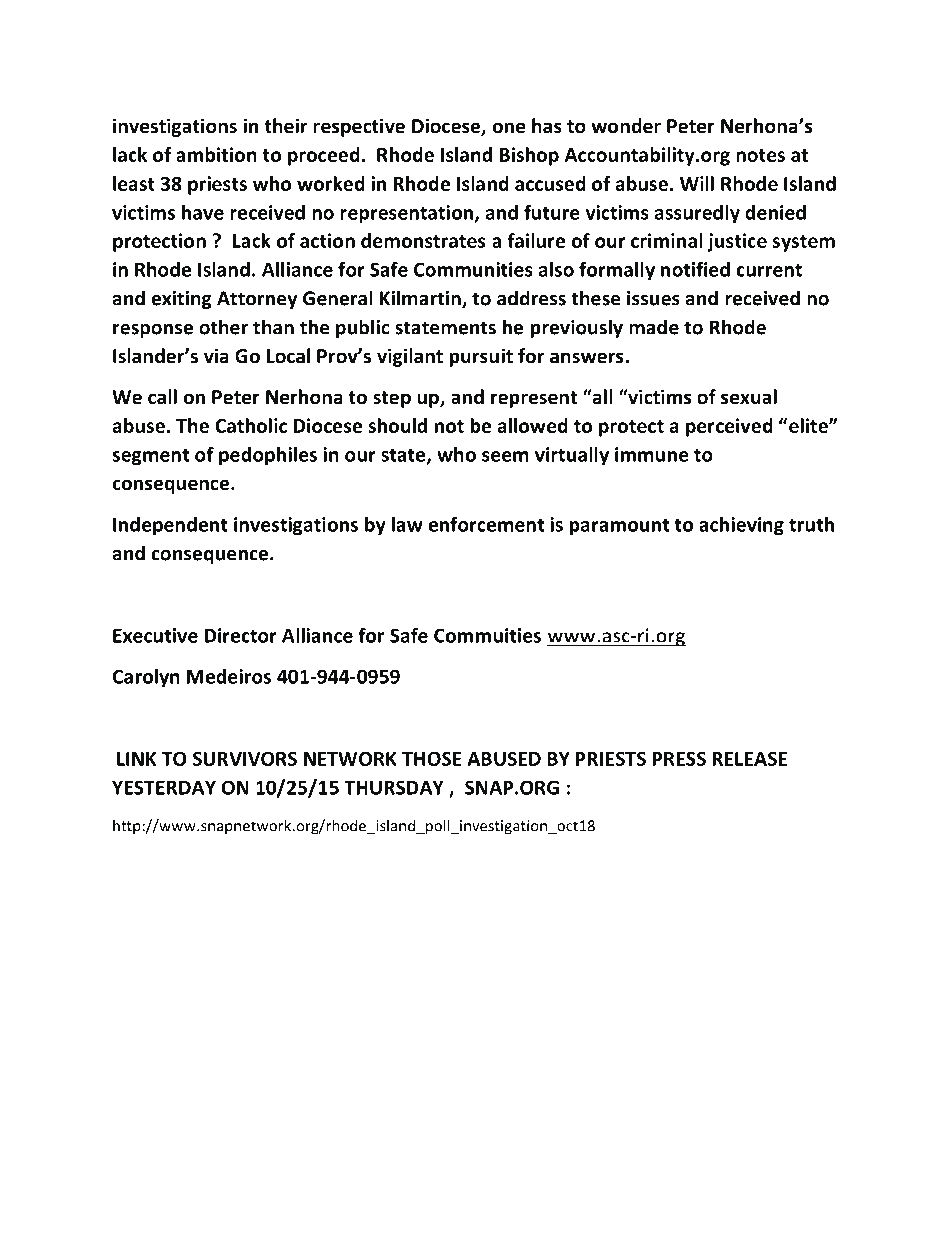  What do you see at coordinates (509, 128) in the screenshot?
I see `one` at bounding box center [509, 128].
